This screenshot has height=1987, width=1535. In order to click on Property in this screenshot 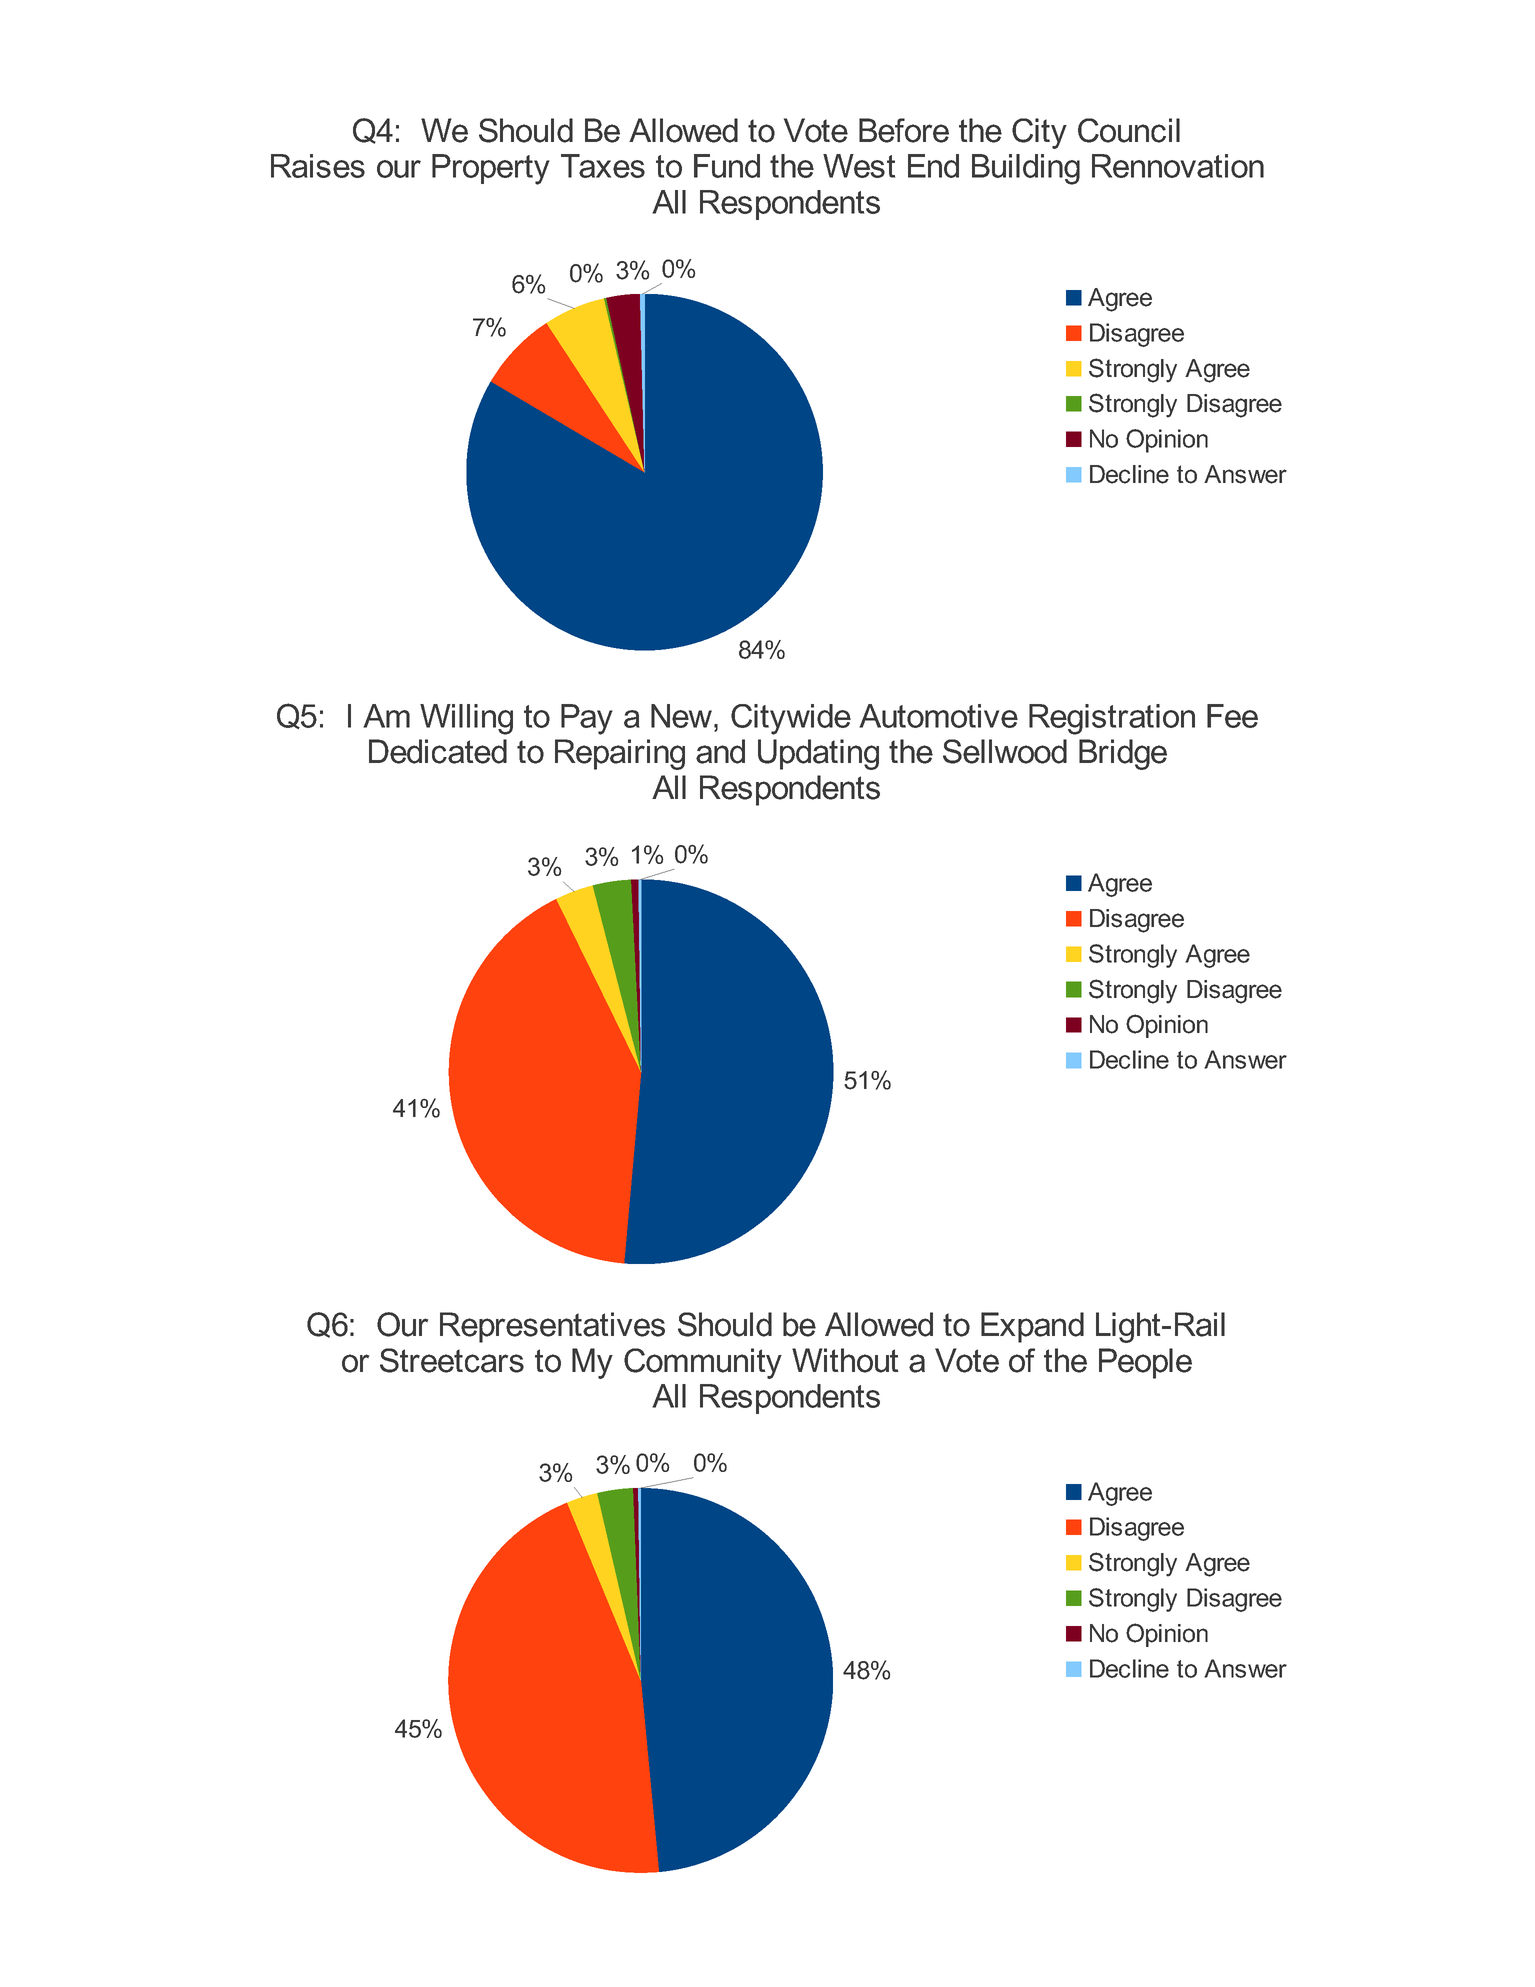, I will do `click(491, 169)`.
